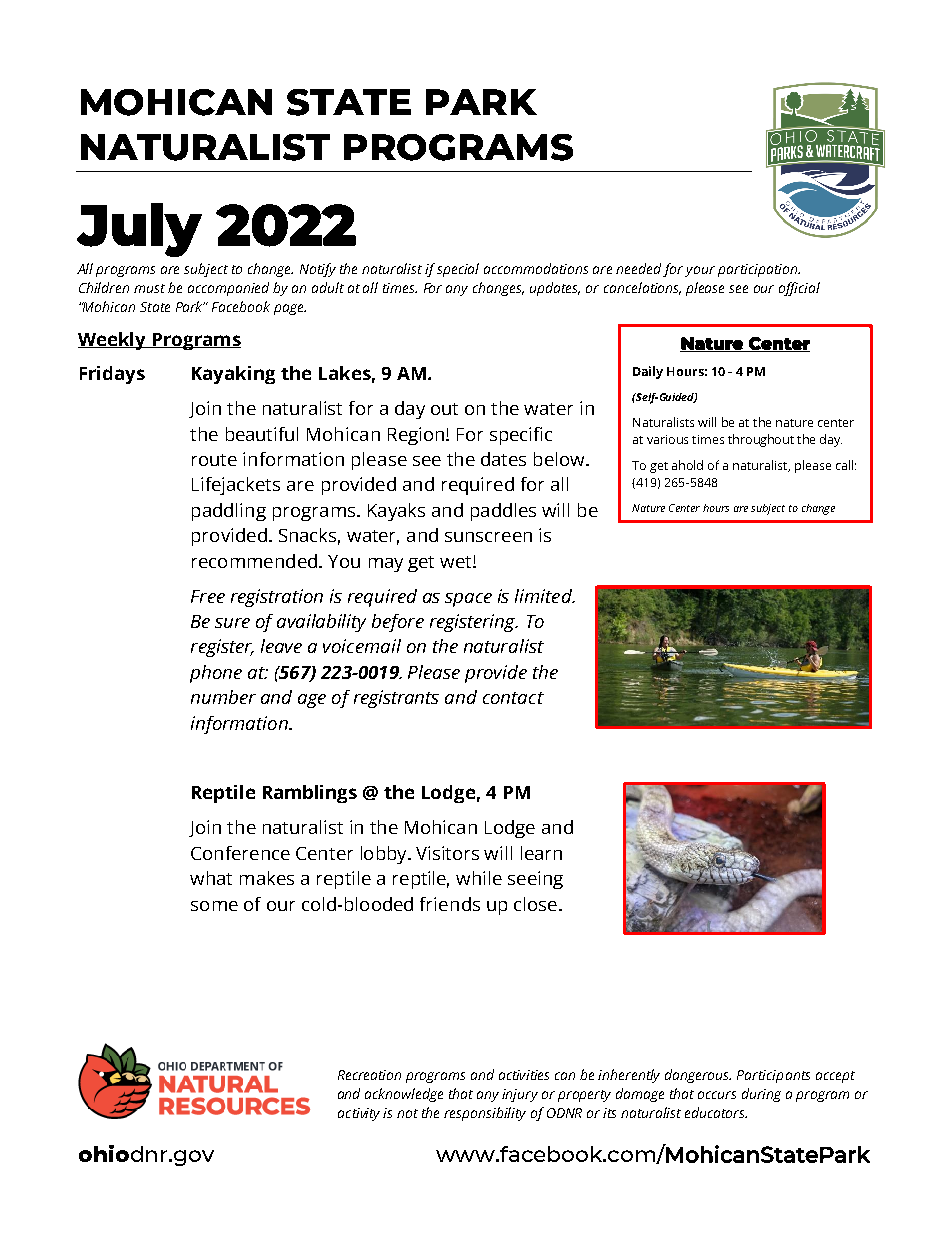  What do you see at coordinates (761, 440) in the page?
I see `throughout` at bounding box center [761, 440].
